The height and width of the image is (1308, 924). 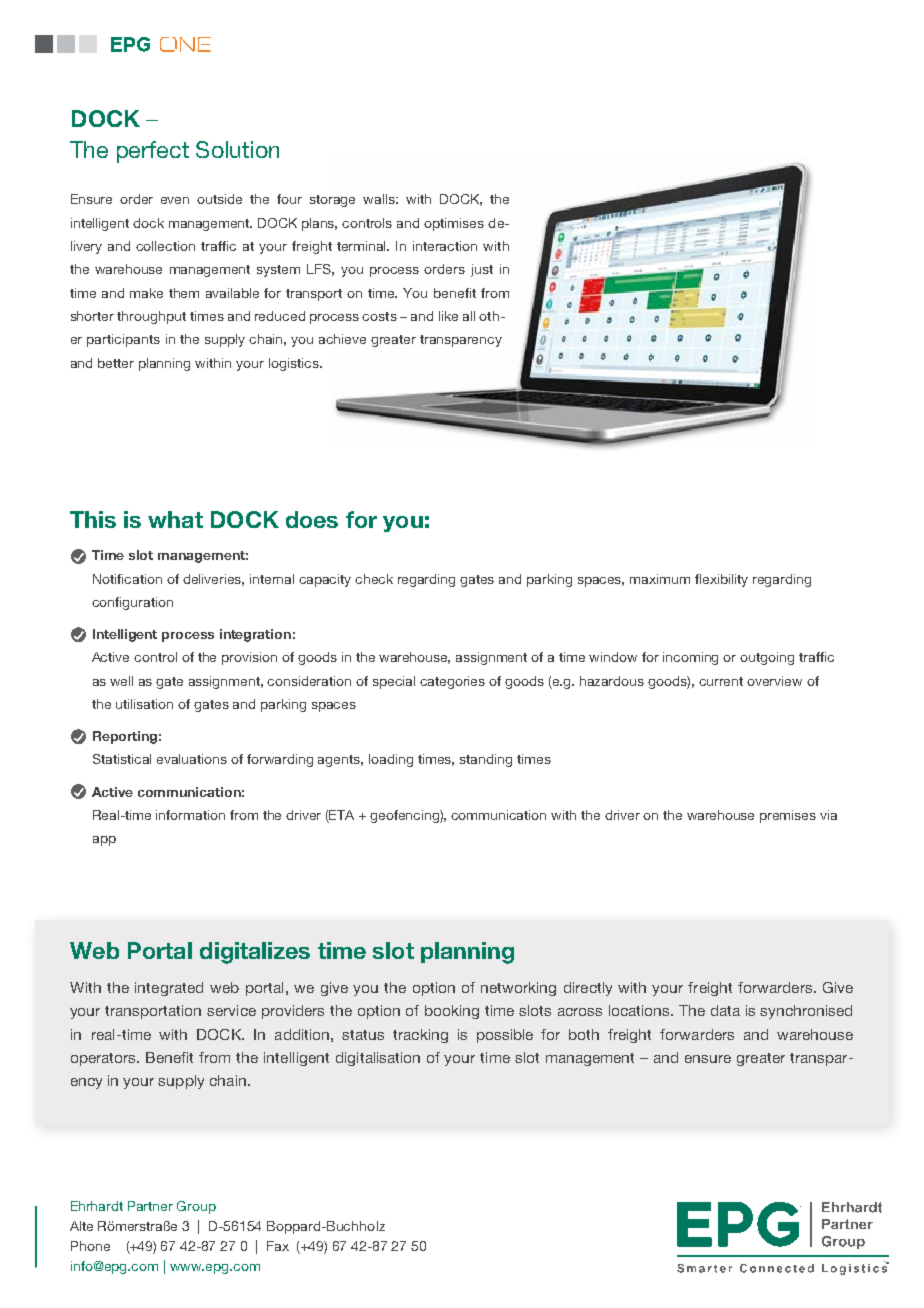 What do you see at coordinates (788, 816) in the image?
I see `premises` at bounding box center [788, 816].
